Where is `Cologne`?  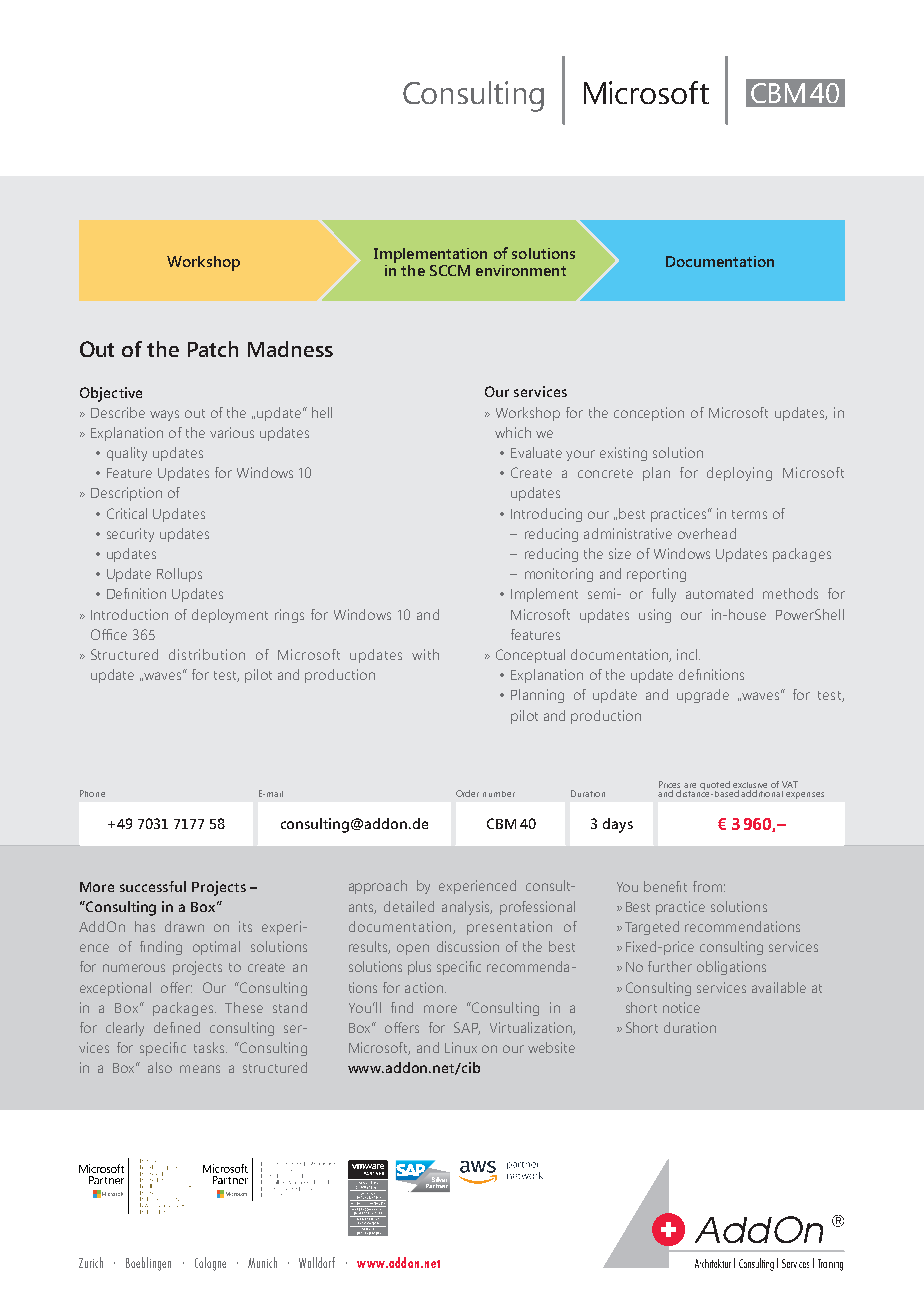 Cologne is located at coordinates (210, 1264).
